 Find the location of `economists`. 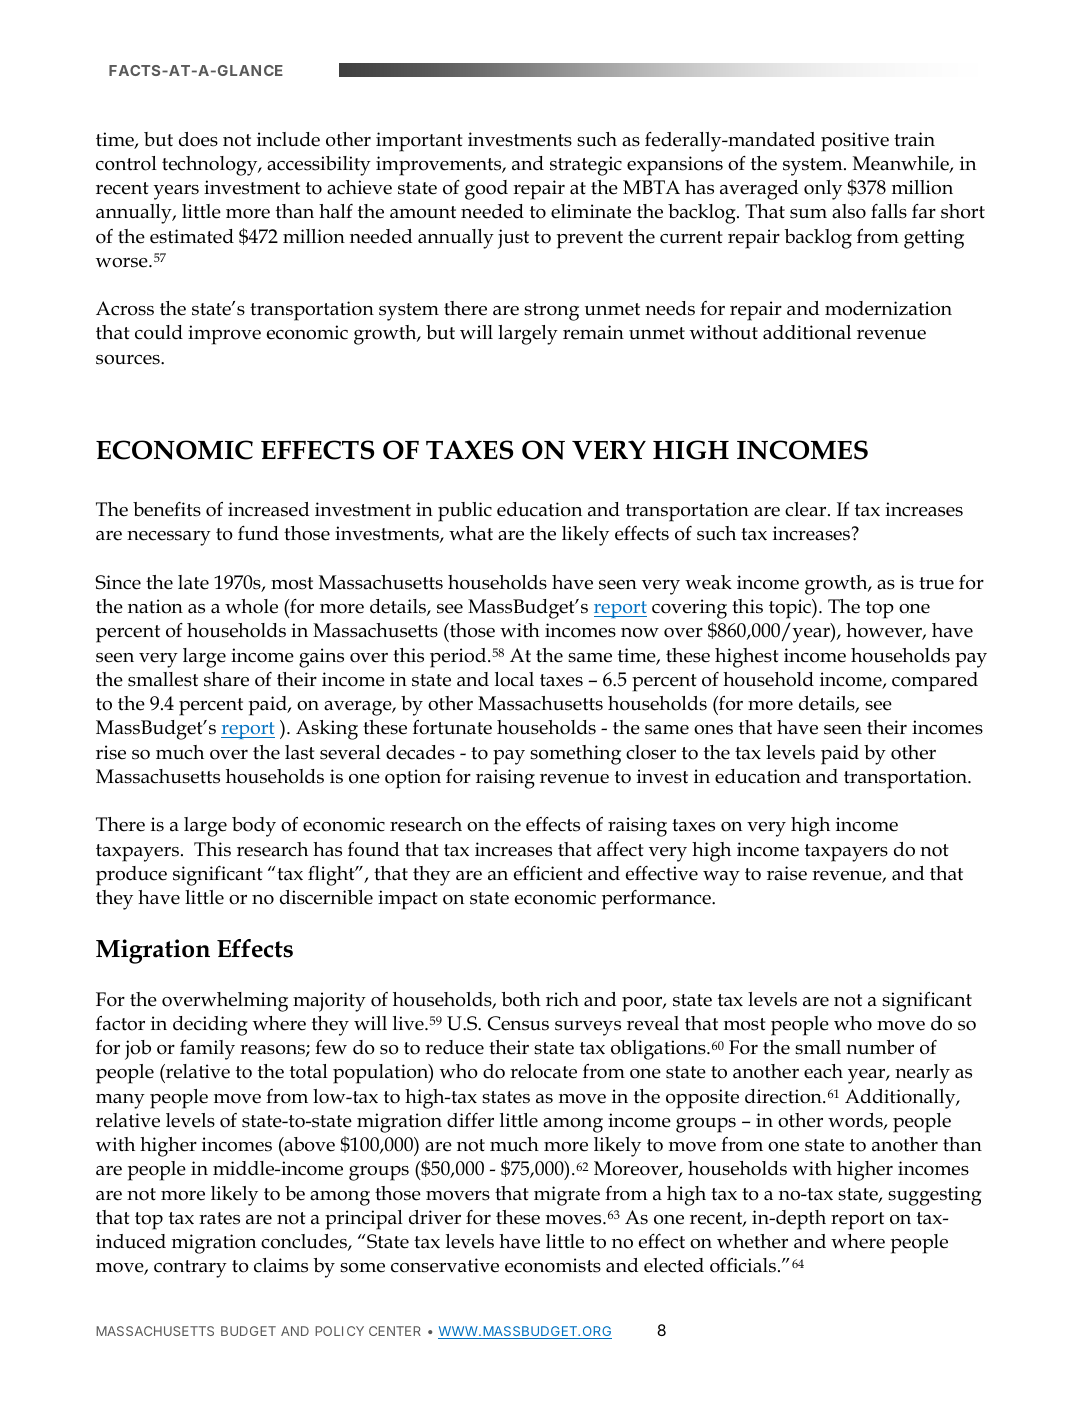

economists is located at coordinates (553, 1265).
